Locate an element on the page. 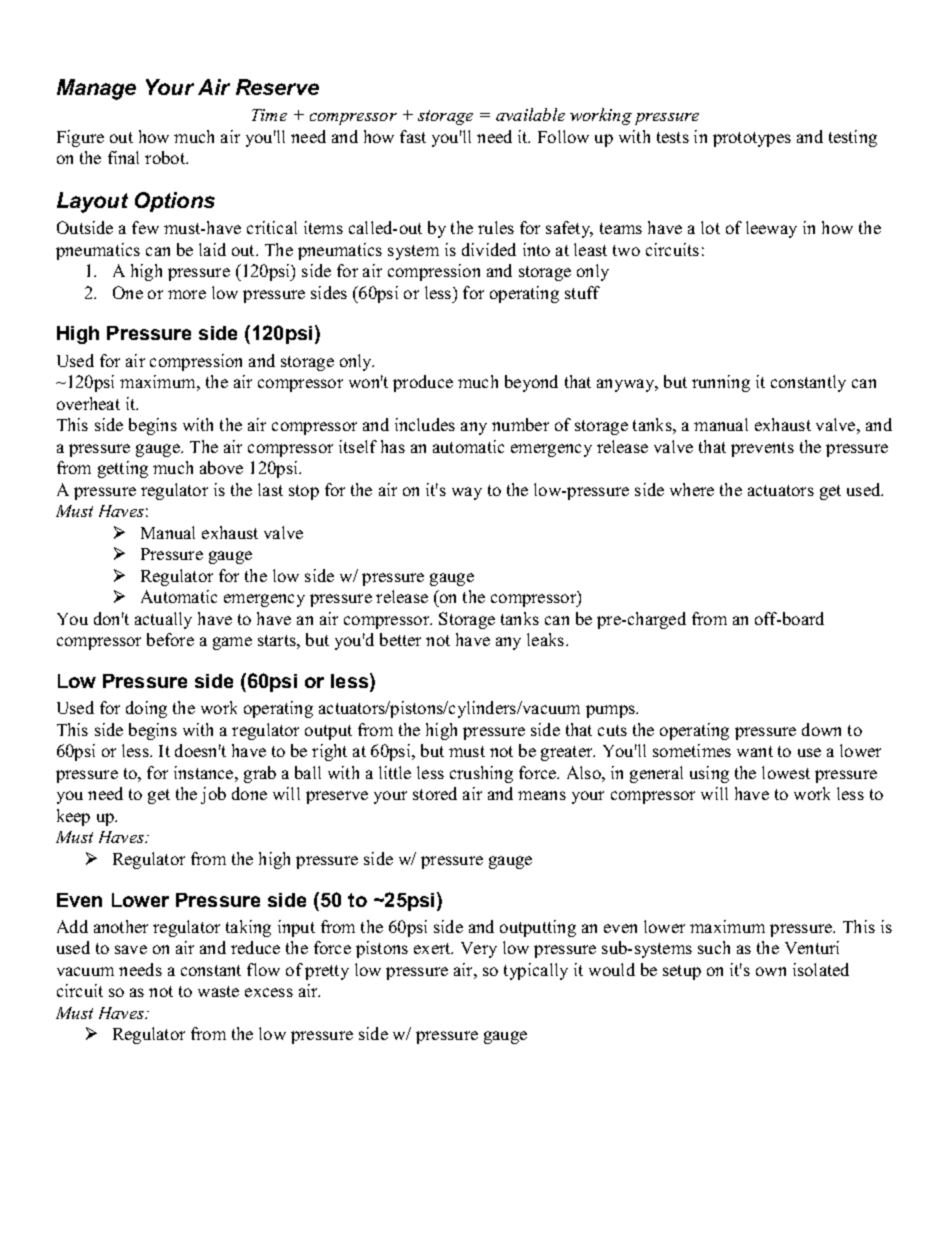 Image resolution: width=952 pixels, height=1233 pixels. where is located at coordinates (692, 489).
